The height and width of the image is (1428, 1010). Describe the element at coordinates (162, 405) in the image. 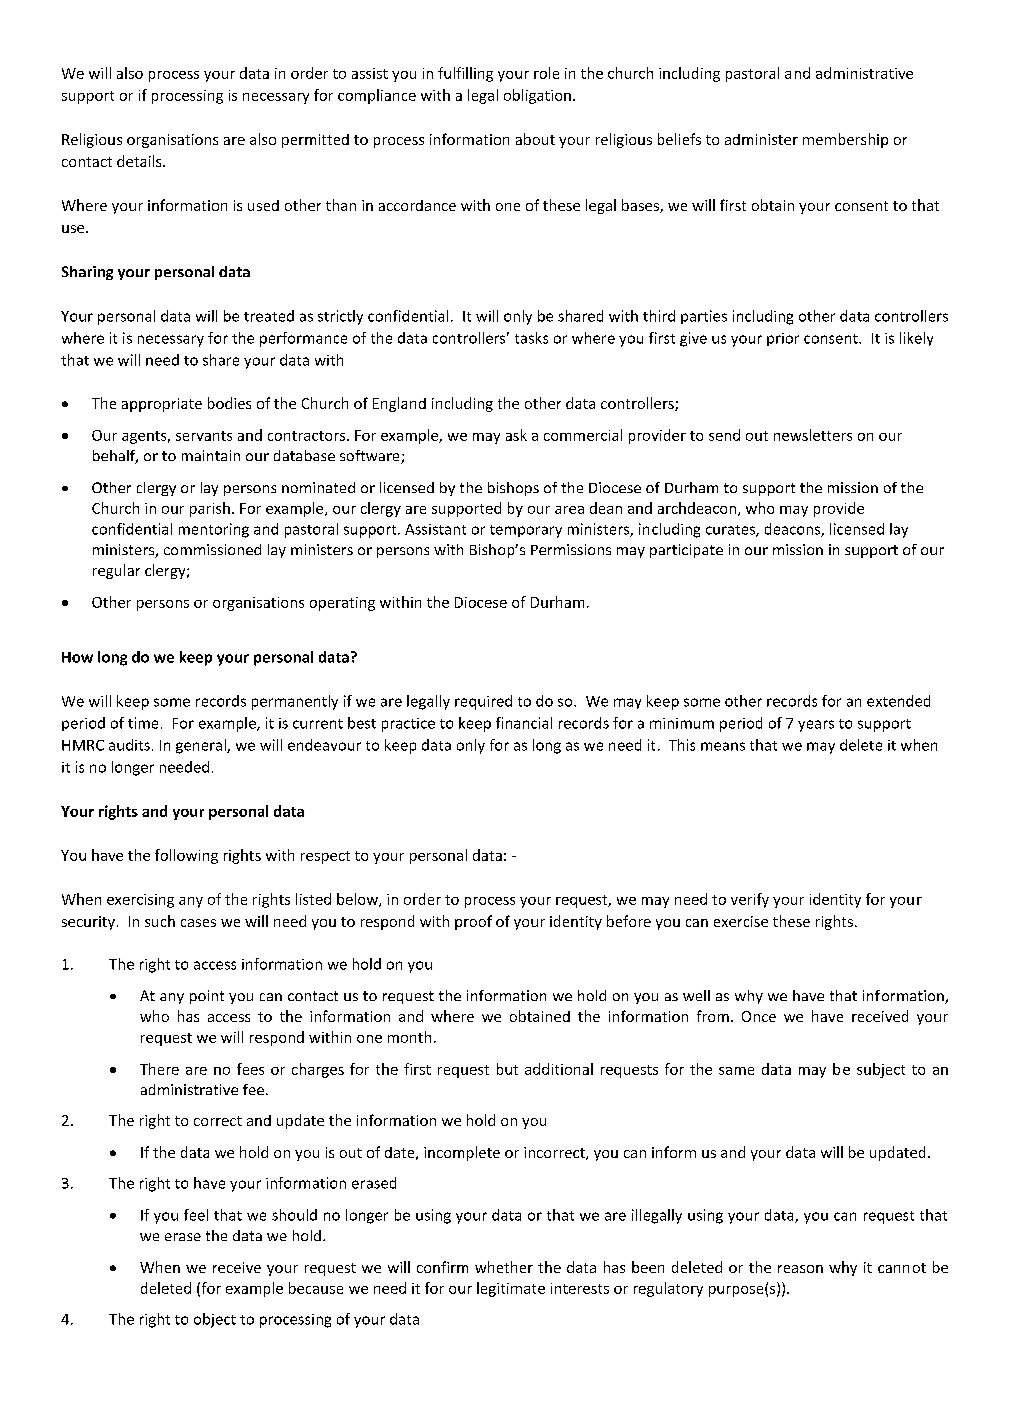

I see `appropriate` at that location.
